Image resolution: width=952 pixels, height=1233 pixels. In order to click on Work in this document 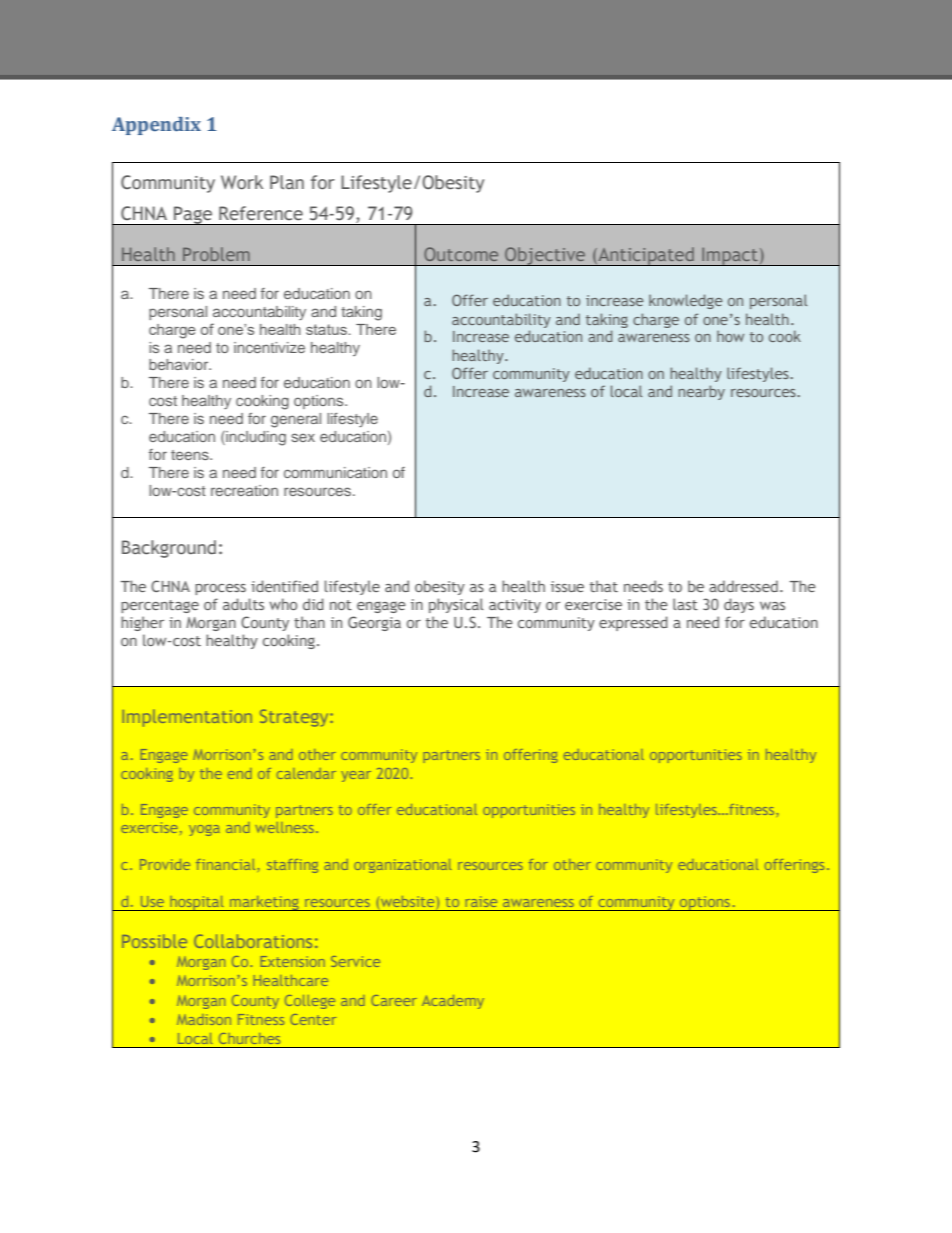, I will do `click(242, 182)`.
